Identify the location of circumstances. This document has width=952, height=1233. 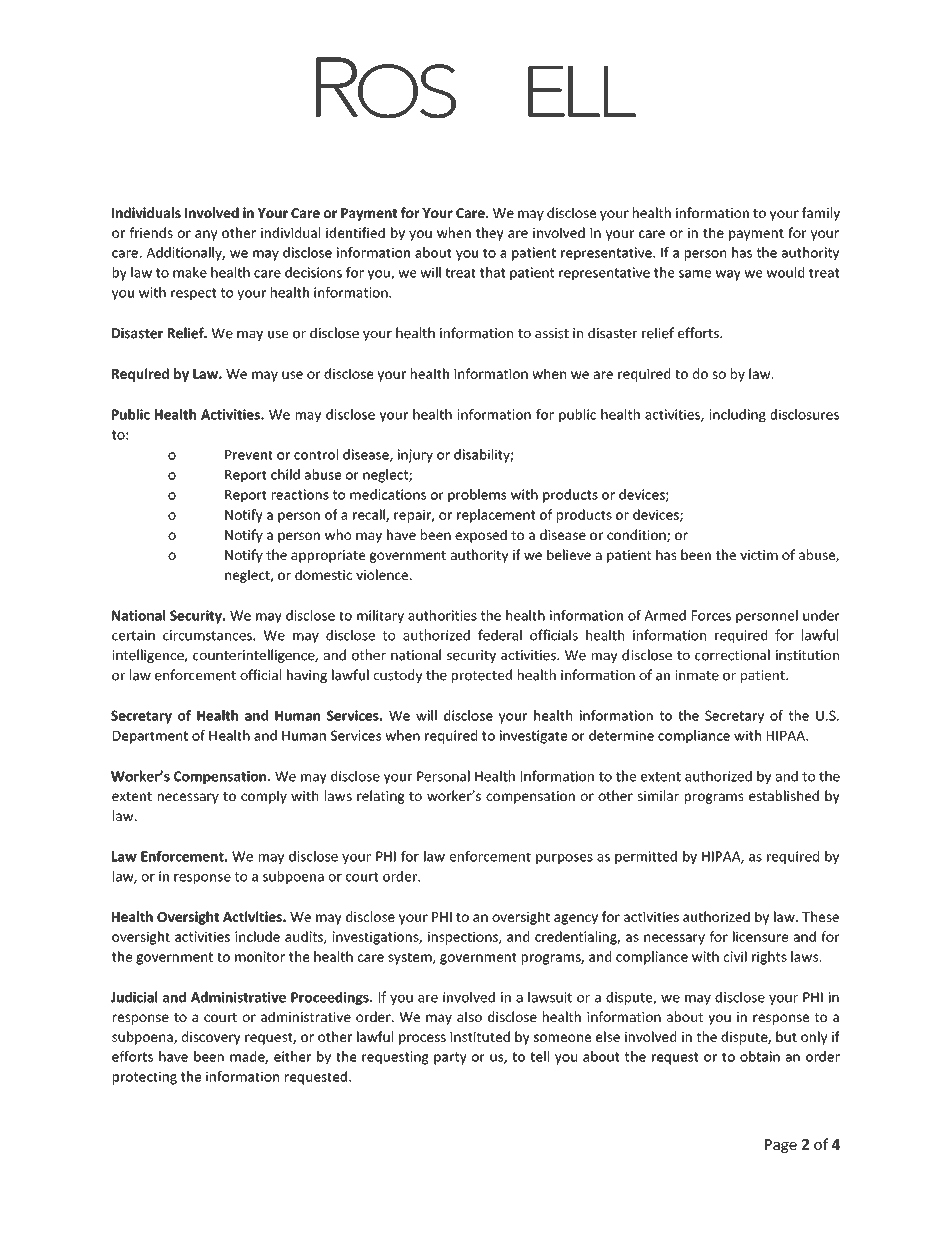
(208, 635).
